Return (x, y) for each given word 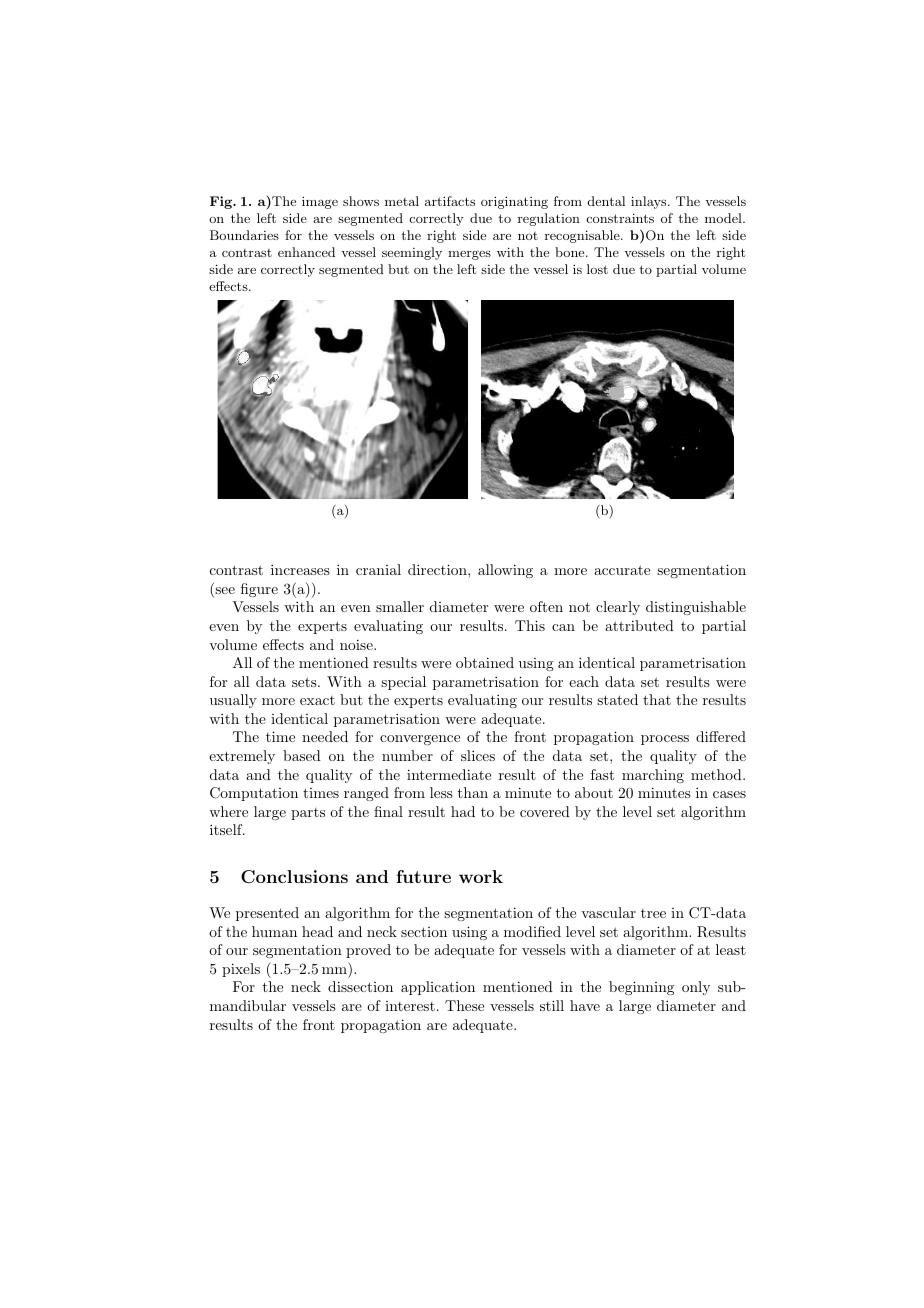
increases (300, 569)
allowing (505, 571)
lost (597, 269)
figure (259, 590)
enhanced (306, 252)
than (473, 792)
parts (308, 814)
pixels (241, 970)
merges (469, 255)
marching (653, 776)
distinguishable (696, 608)
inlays (648, 202)
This (530, 625)
